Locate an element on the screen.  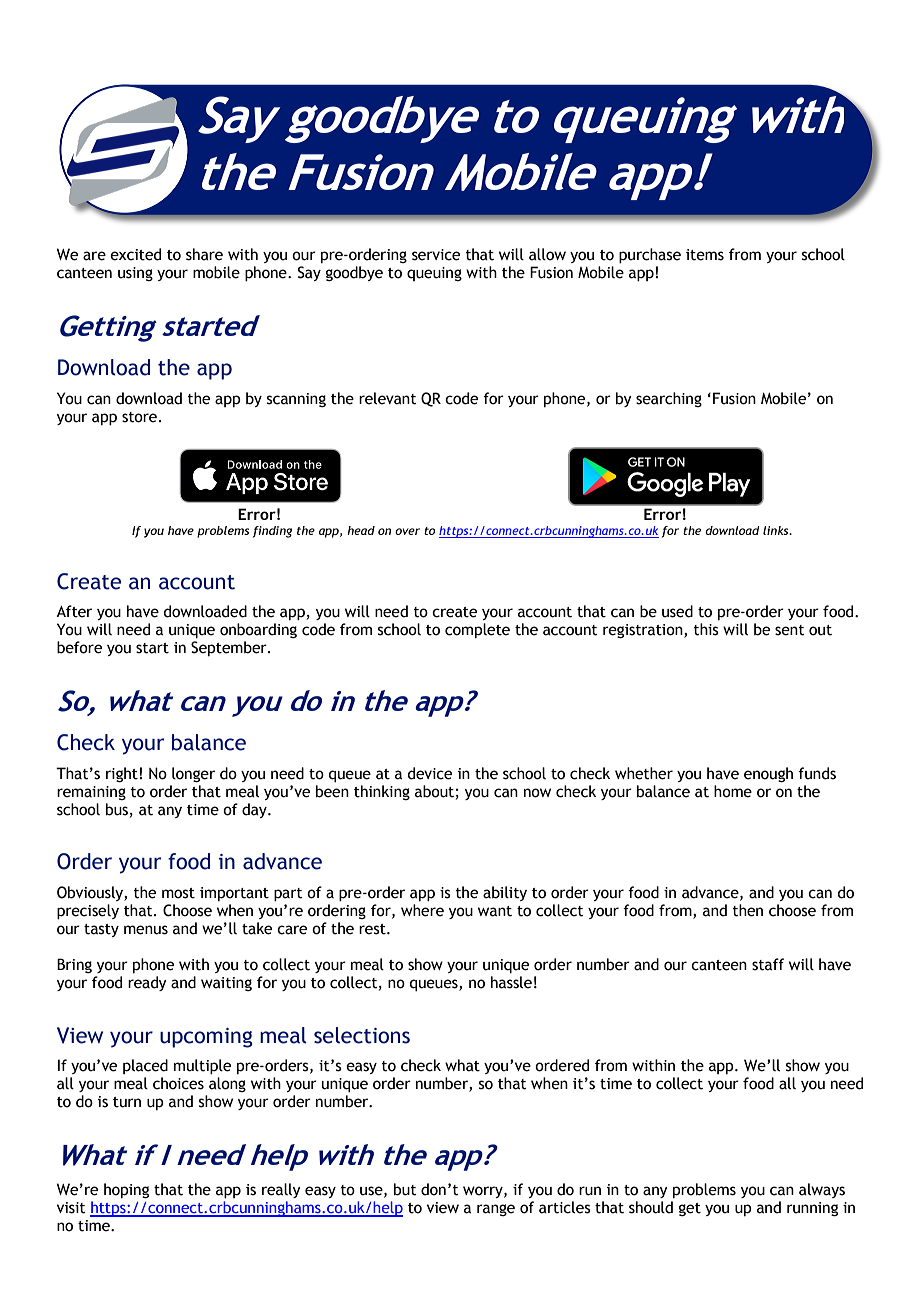
complete is located at coordinates (477, 630).
